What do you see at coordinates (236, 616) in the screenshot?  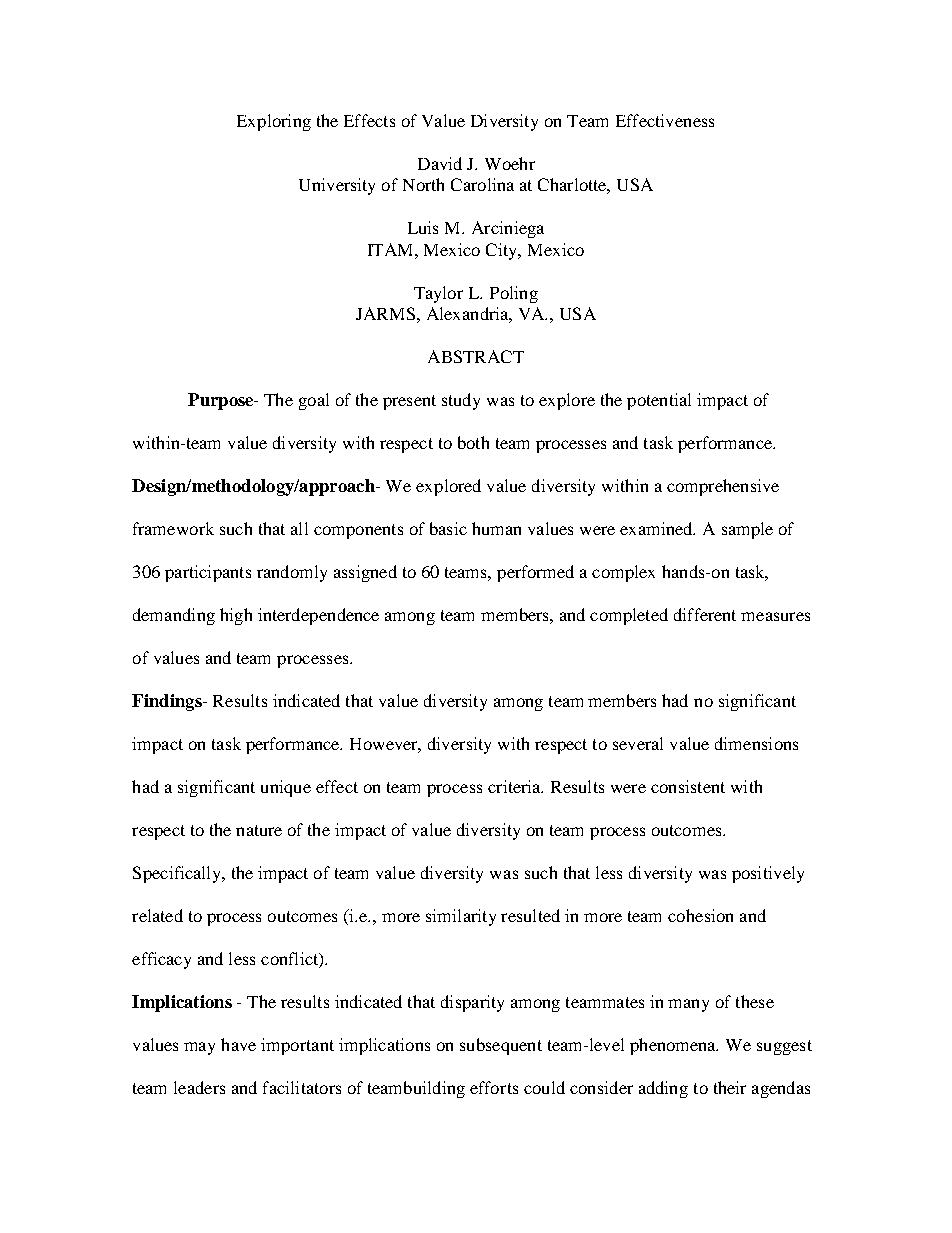 I see `high` at bounding box center [236, 616].
